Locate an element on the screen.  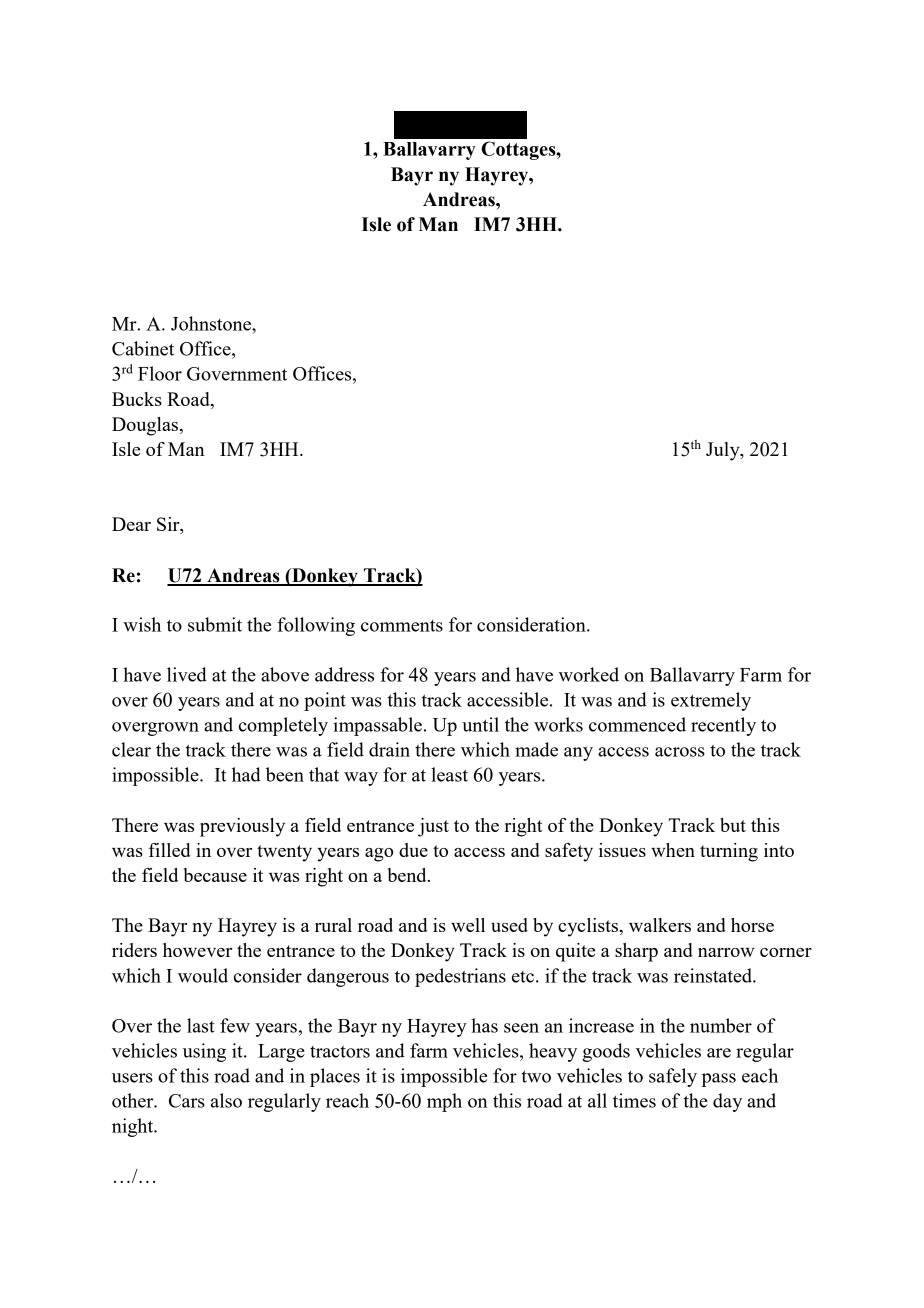
Floor is located at coordinates (160, 373).
